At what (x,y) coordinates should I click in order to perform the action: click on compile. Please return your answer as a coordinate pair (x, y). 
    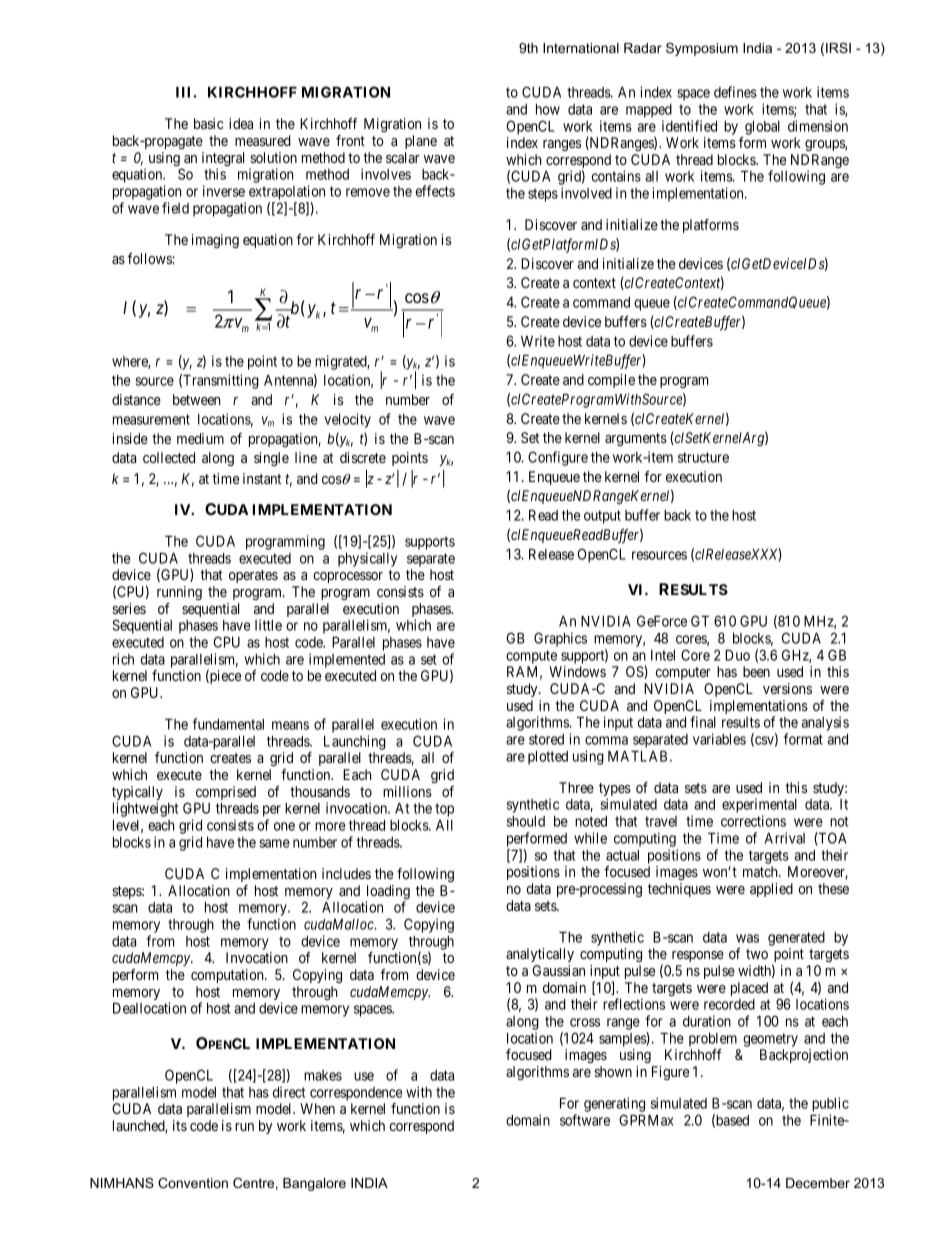
    Looking at the image, I should click on (611, 381).
